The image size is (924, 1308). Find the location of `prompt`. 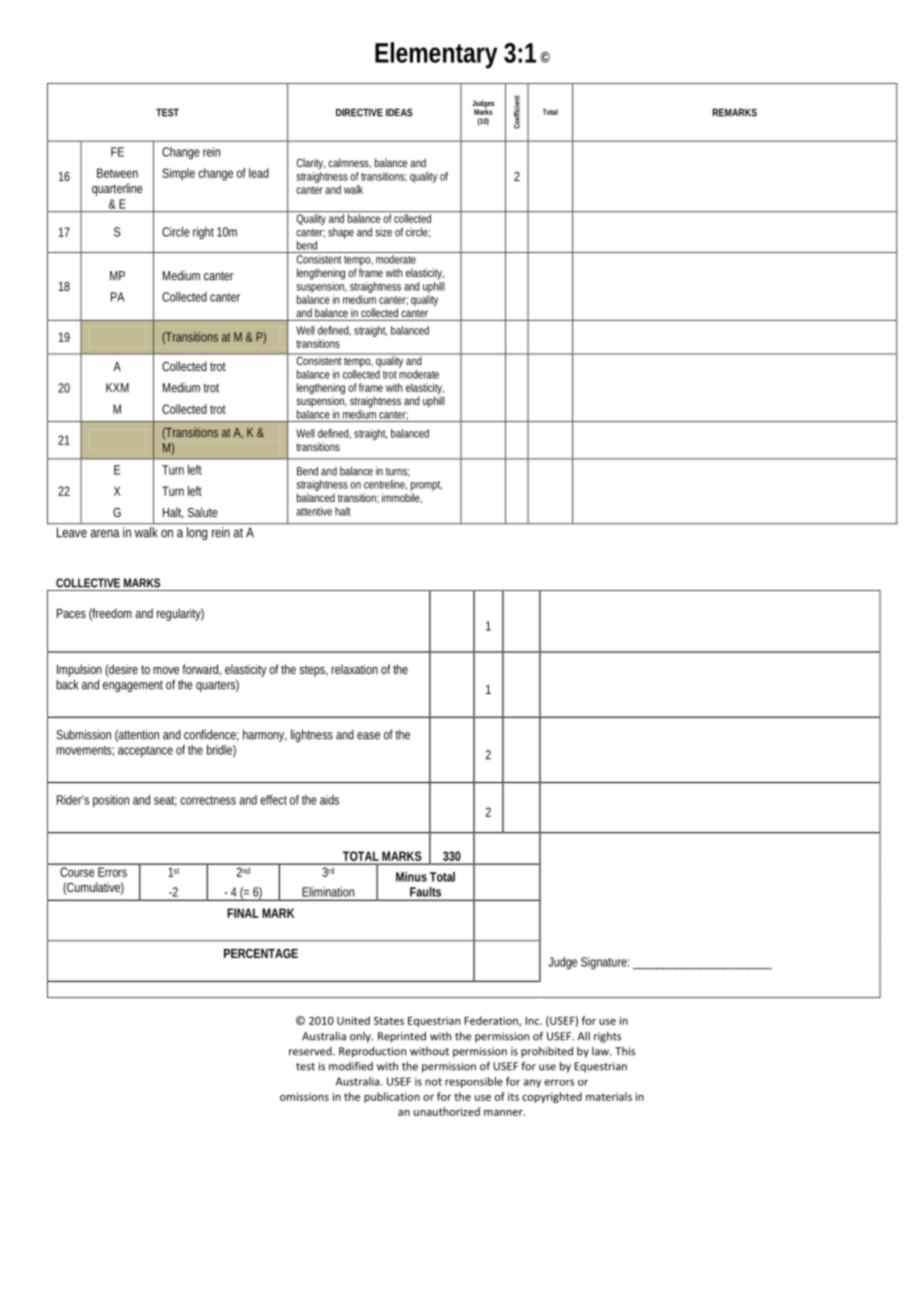

prompt is located at coordinates (426, 487).
